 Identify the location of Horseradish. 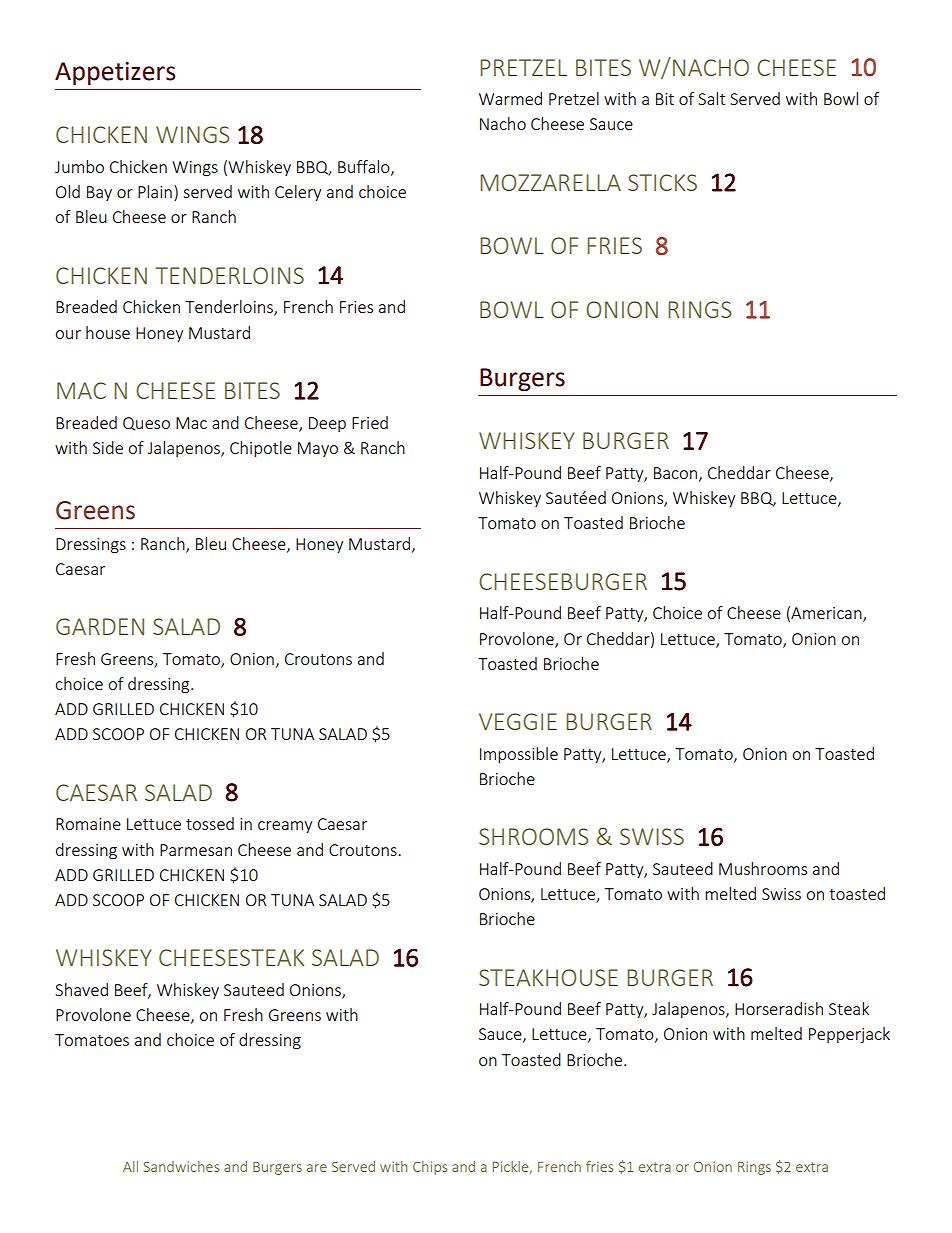
(779, 1008).
